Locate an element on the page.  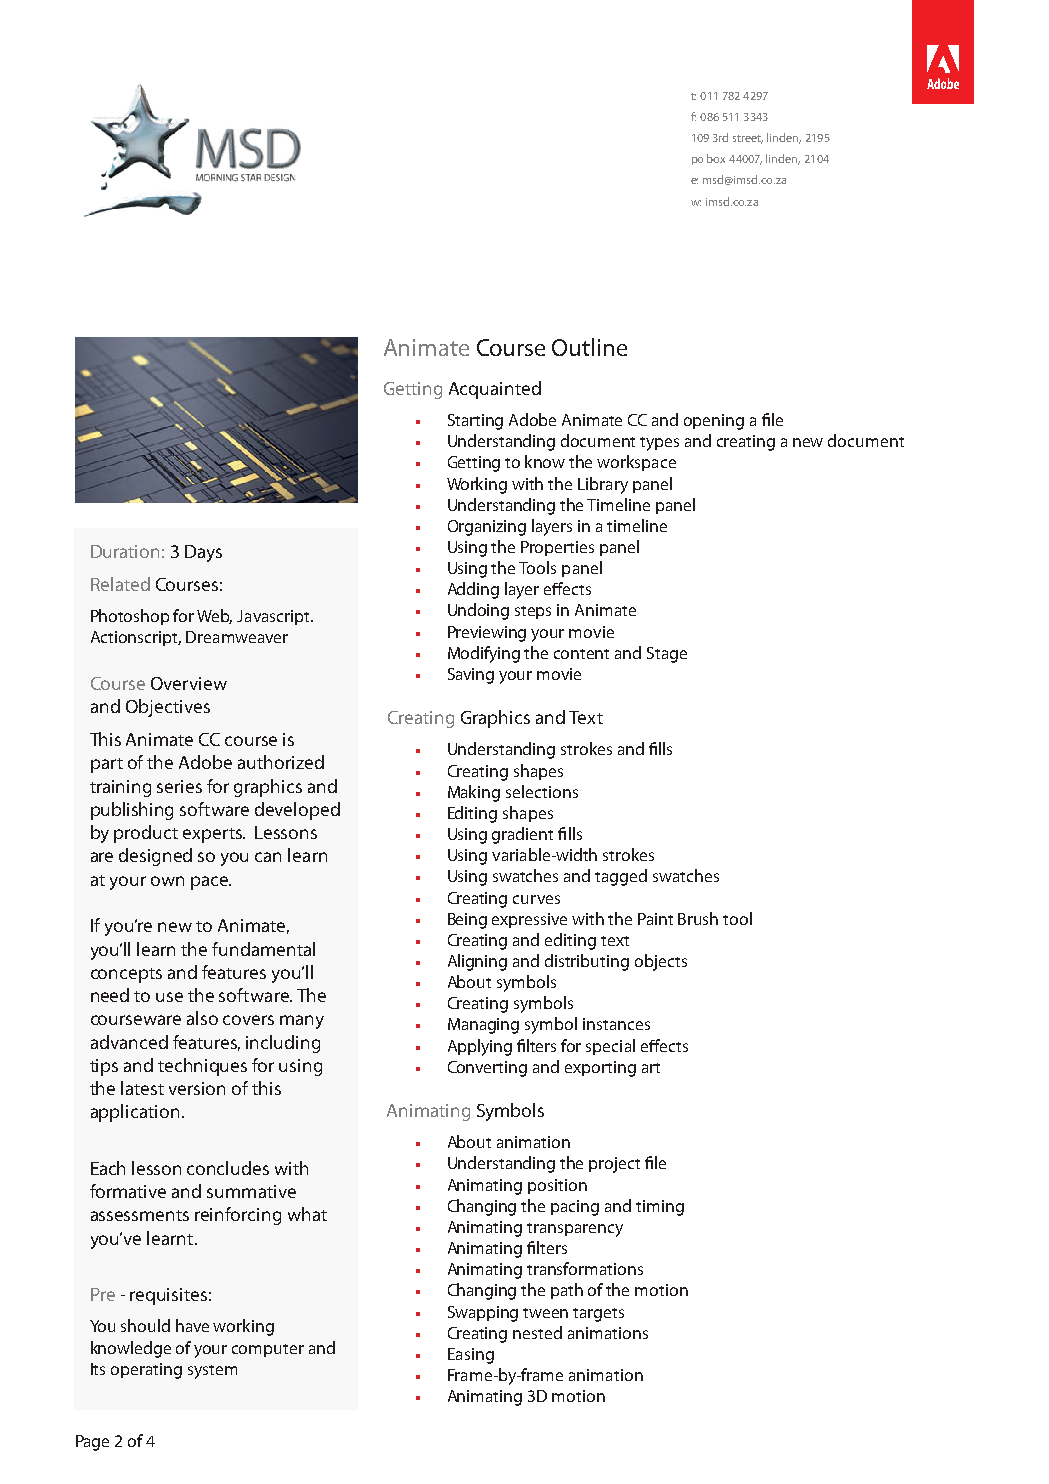
box is located at coordinates (716, 158).
